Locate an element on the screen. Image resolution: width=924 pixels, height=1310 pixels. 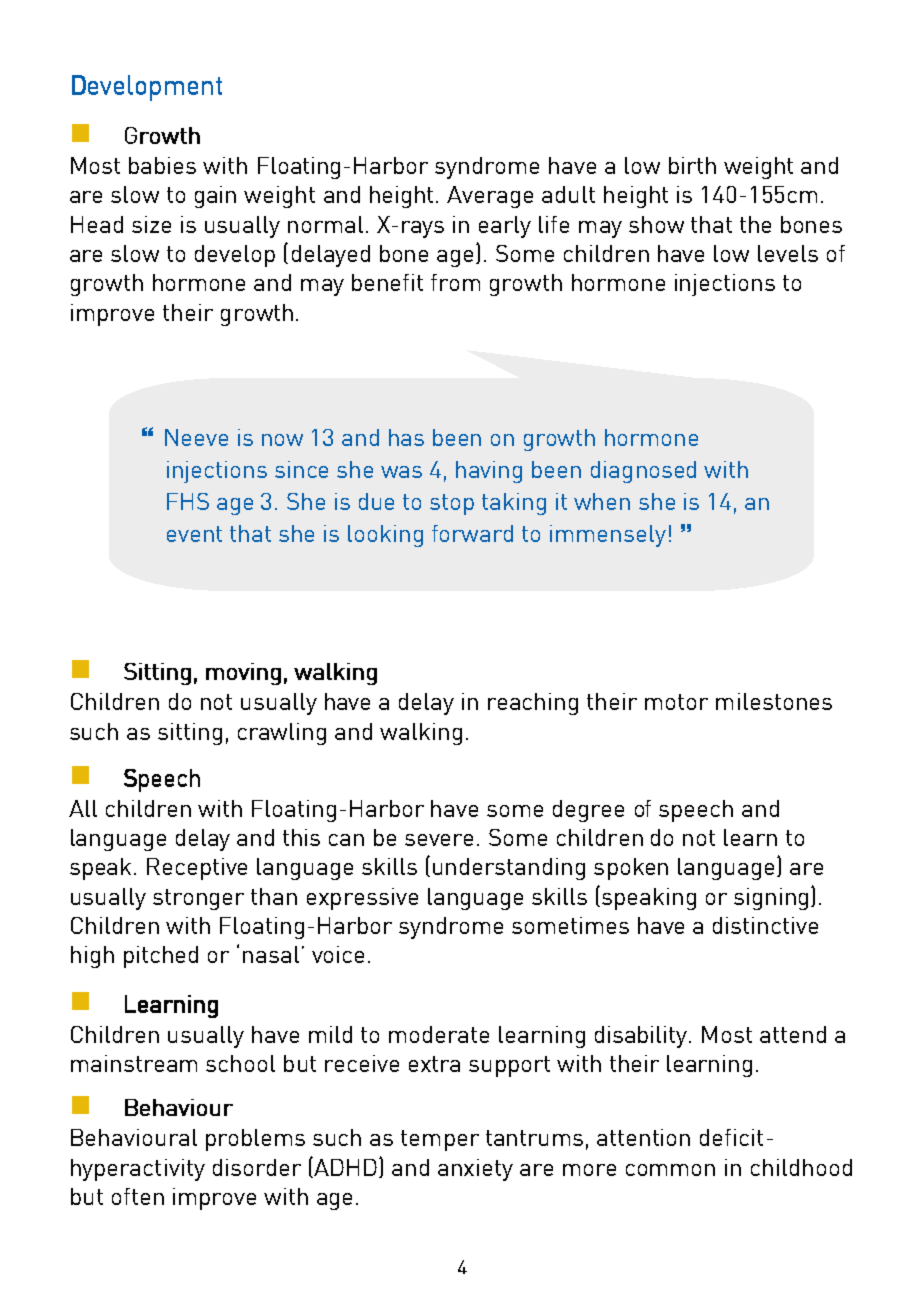
birth is located at coordinates (692, 165).
